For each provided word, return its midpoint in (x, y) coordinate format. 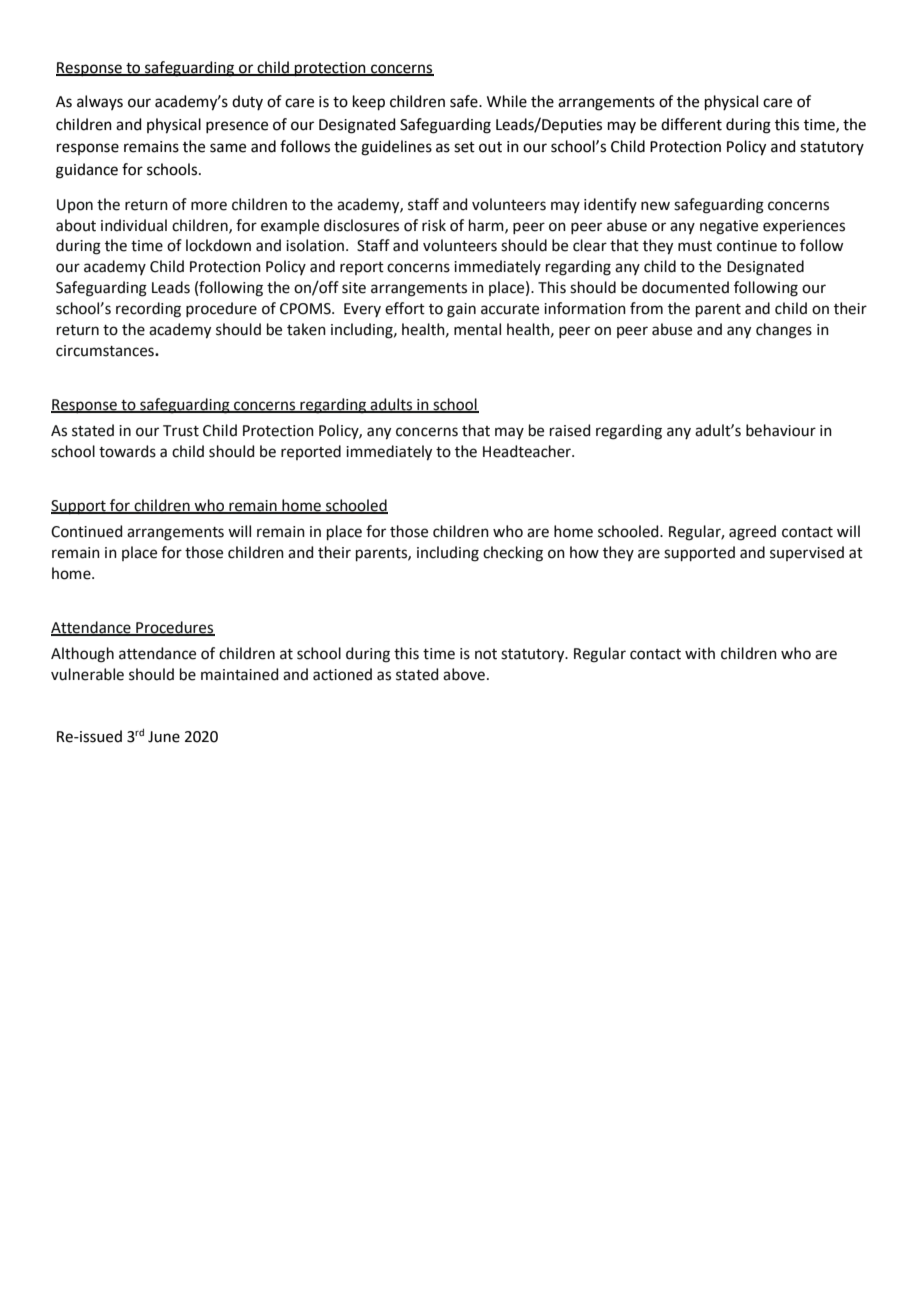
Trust (181, 431)
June (164, 737)
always (100, 102)
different (691, 124)
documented (685, 287)
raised (570, 430)
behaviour (781, 430)
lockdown (218, 245)
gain (461, 310)
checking (513, 554)
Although (82, 655)
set (464, 147)
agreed (752, 533)
